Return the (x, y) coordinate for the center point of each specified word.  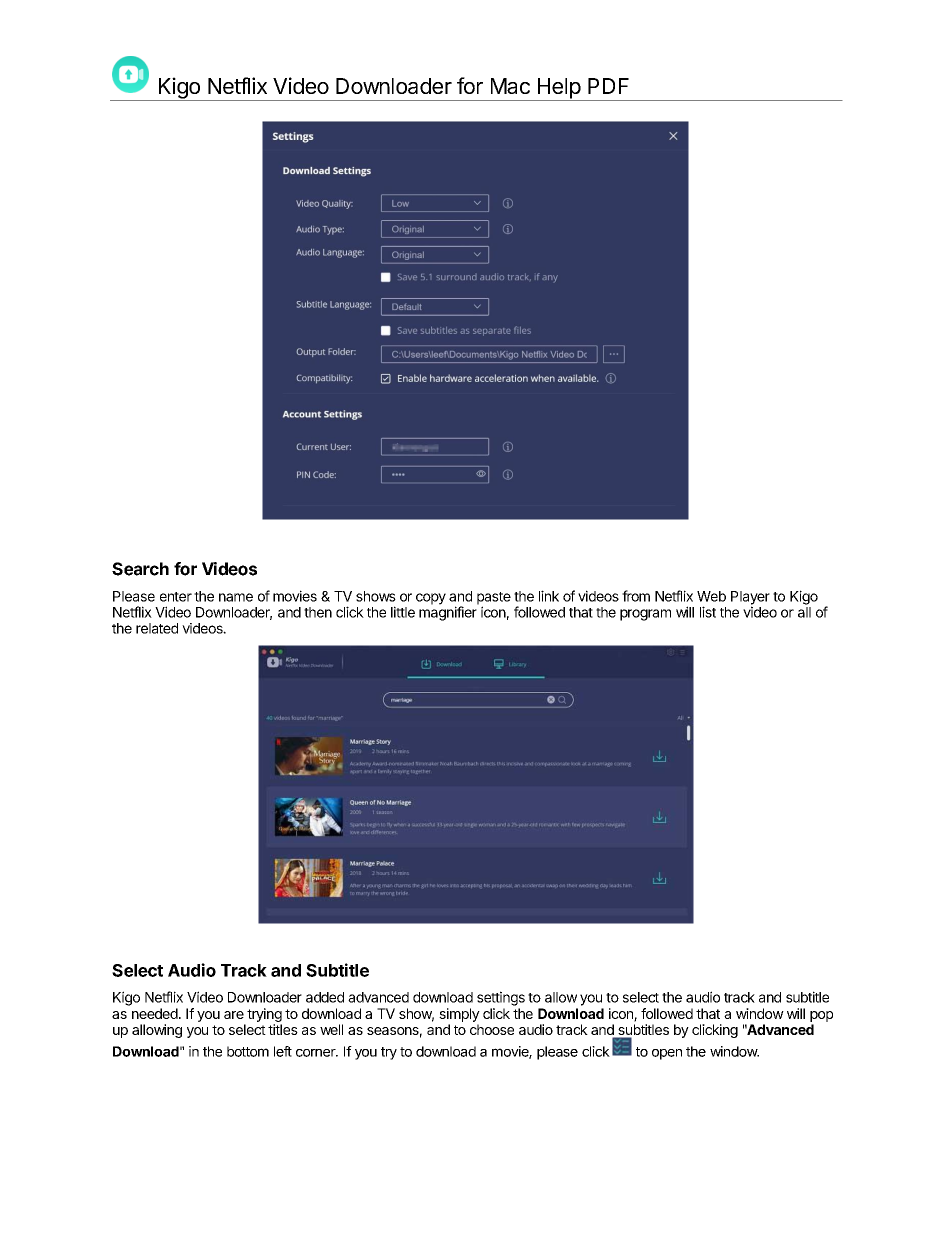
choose (492, 1029)
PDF (608, 86)
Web (711, 596)
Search (140, 569)
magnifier (448, 613)
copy (431, 599)
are (234, 1015)
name (236, 597)
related (157, 628)
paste (494, 599)
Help (558, 89)
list (708, 612)
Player (750, 599)
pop (821, 1016)
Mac (510, 86)
